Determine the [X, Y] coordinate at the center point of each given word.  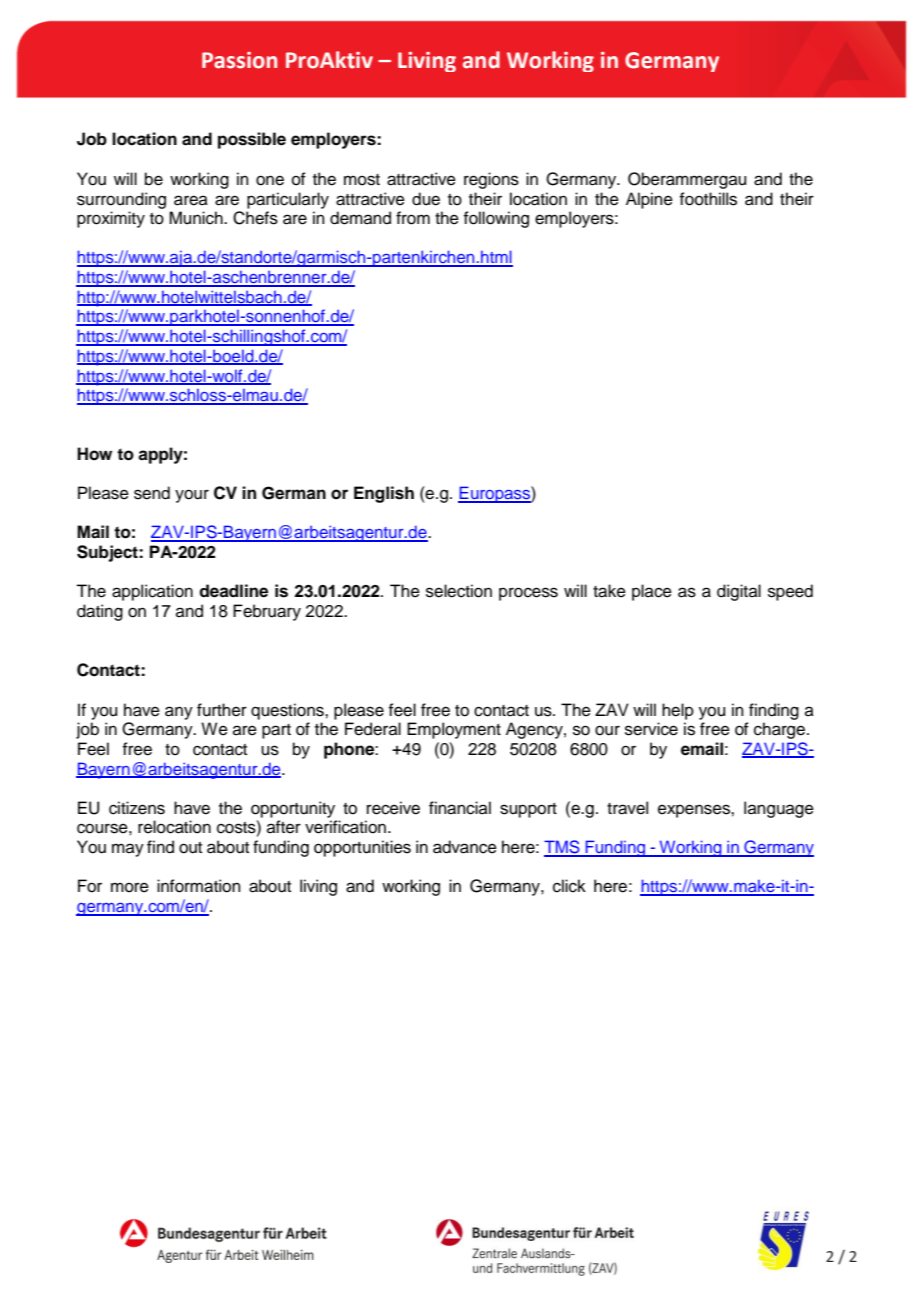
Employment [454, 730]
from [413, 218]
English [384, 494]
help [678, 711]
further [222, 710]
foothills [708, 199]
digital [739, 592]
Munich [197, 218]
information [199, 886]
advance [465, 847]
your [192, 496]
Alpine [649, 200]
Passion [239, 60]
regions [491, 180]
